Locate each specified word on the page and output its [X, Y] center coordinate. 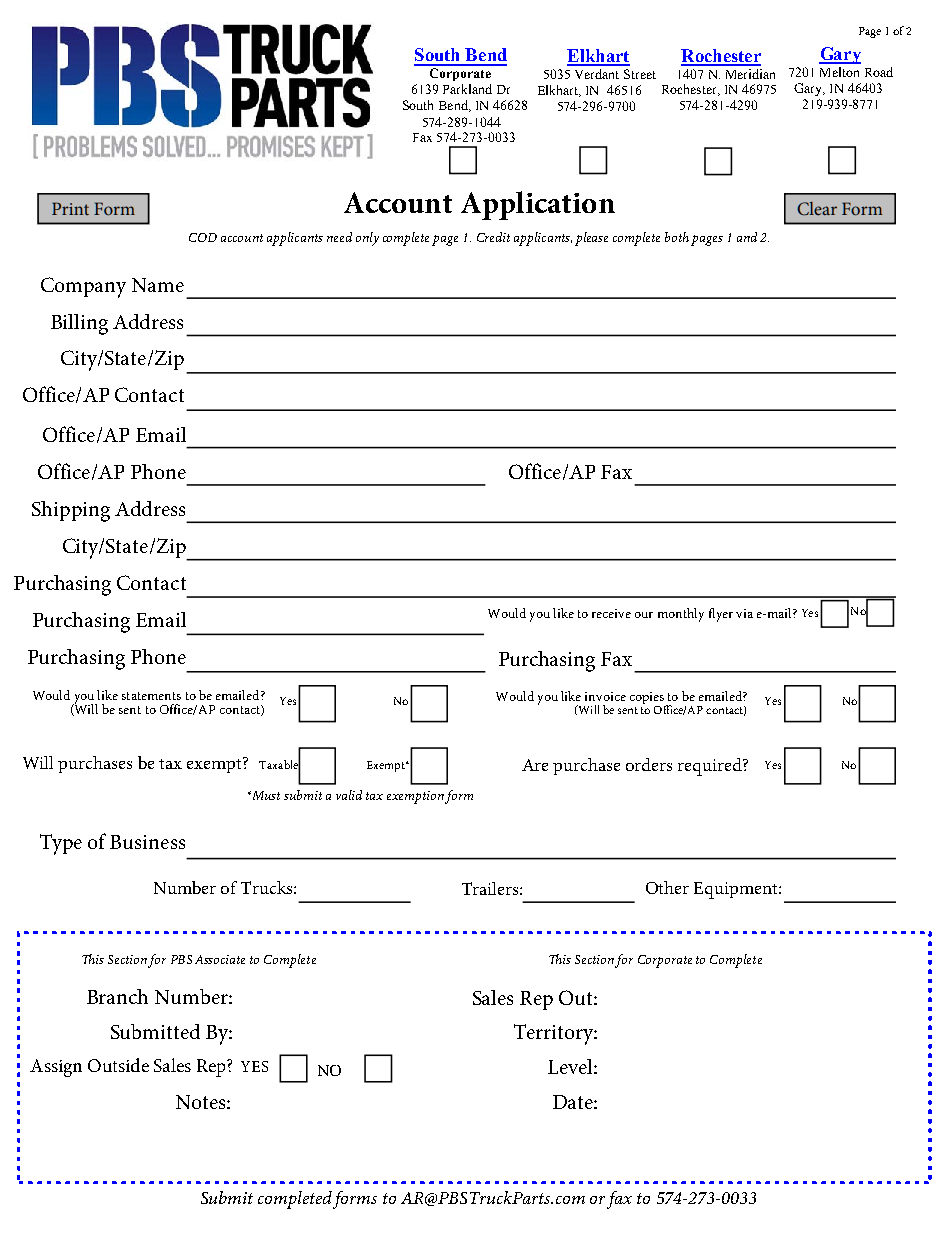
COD [203, 237]
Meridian [750, 74]
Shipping [71, 511]
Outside [118, 1065]
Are [535, 765]
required [711, 767]
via [744, 613]
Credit [493, 237]
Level [571, 1066]
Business [147, 842]
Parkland [467, 89]
